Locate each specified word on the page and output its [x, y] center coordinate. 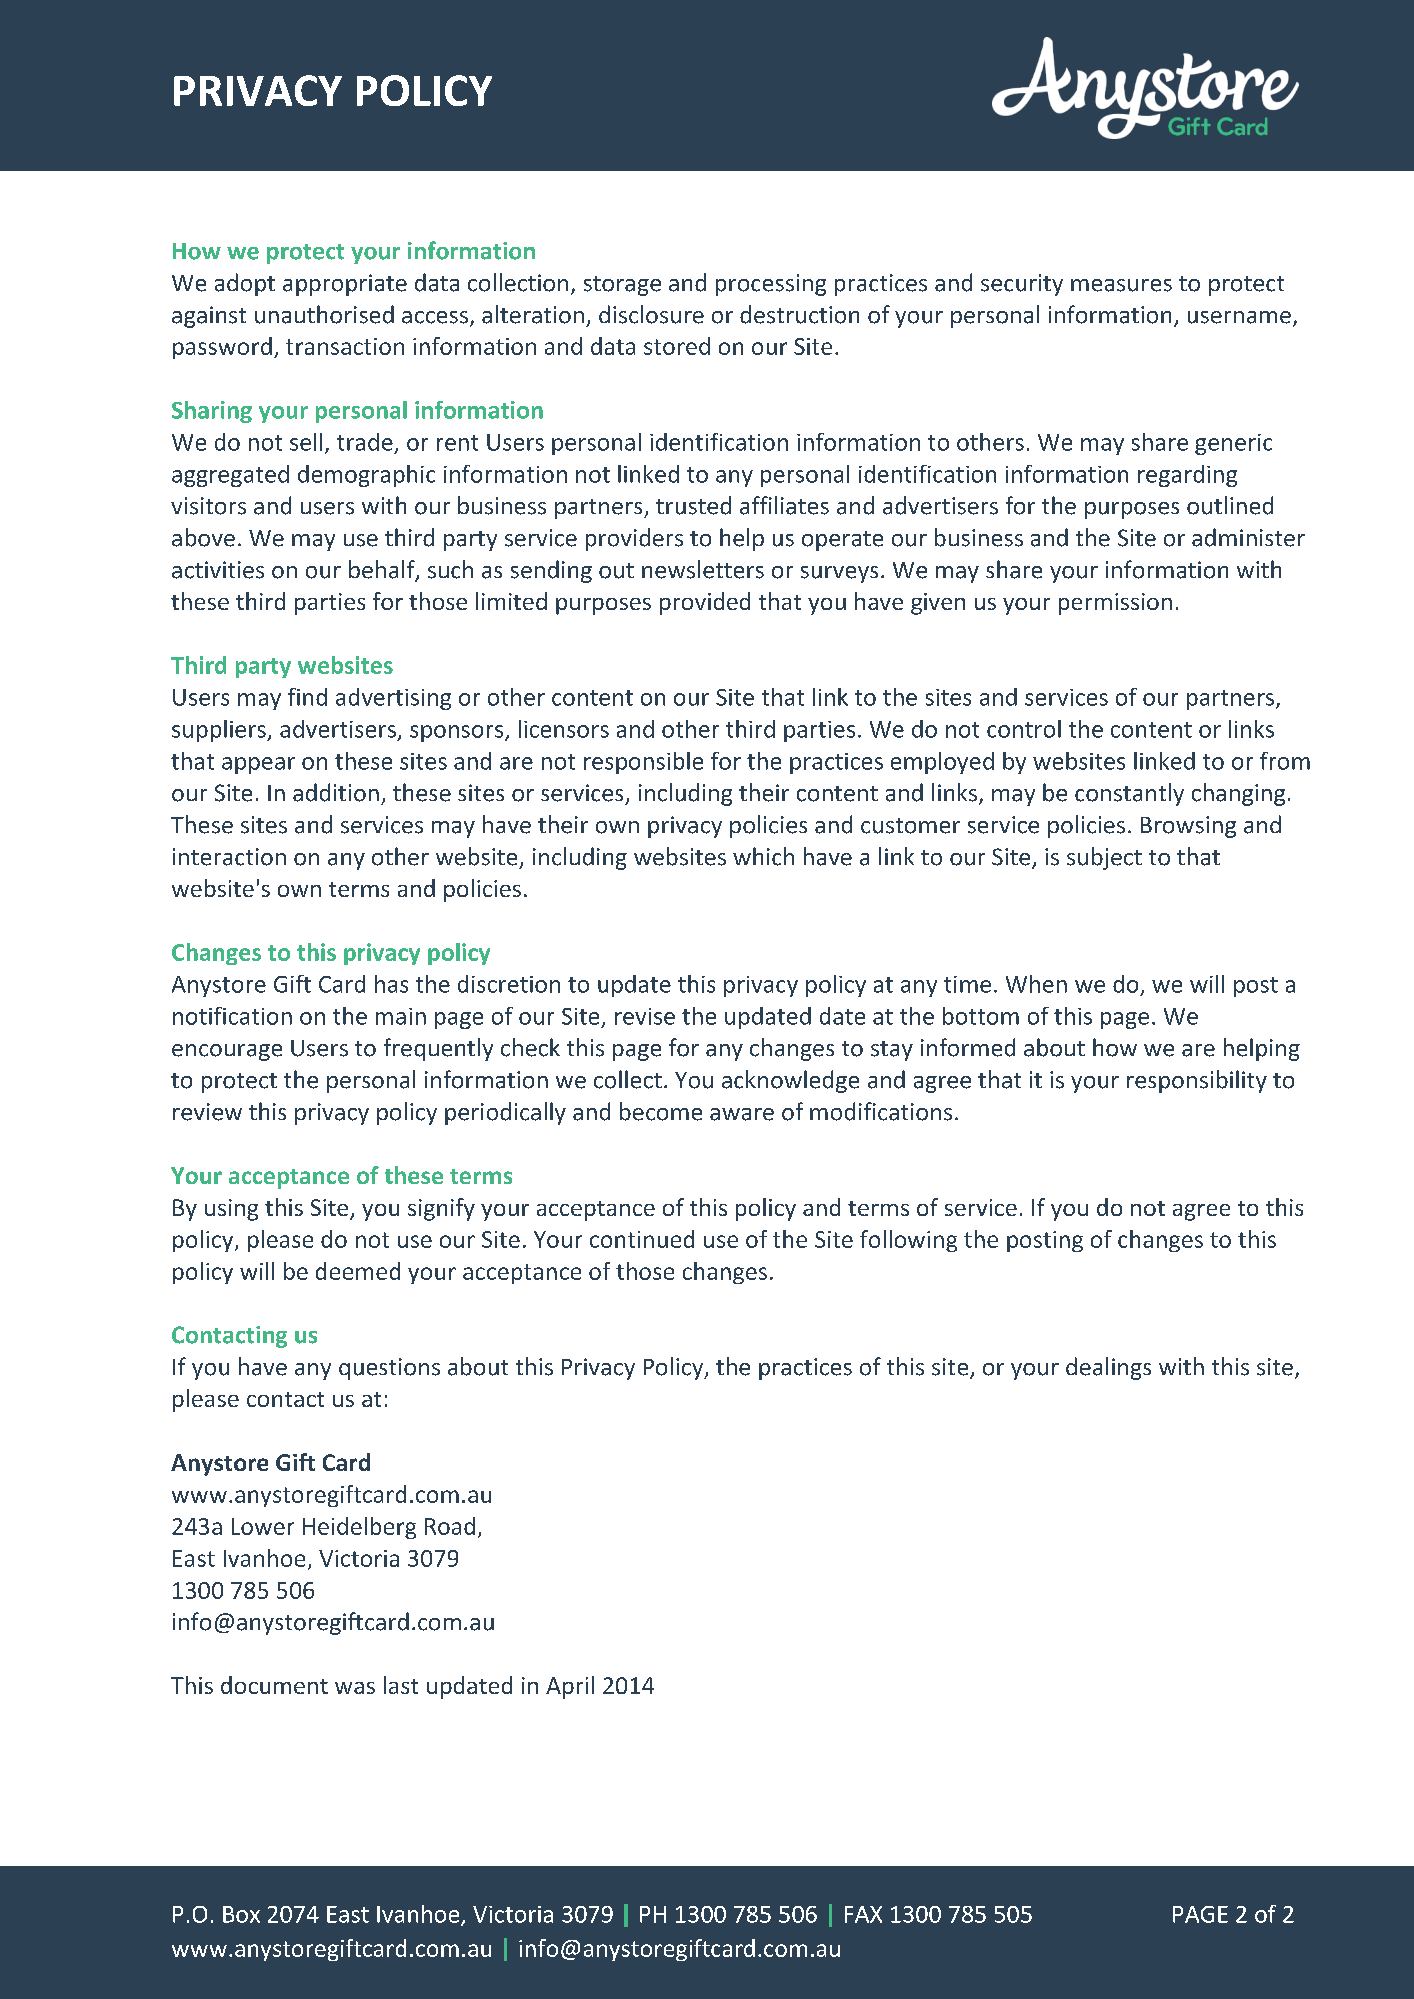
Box [241, 1914]
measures [1121, 285]
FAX [863, 1914]
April [570, 1687]
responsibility [1197, 1081]
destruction [799, 314]
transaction [345, 346]
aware [742, 1114]
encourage [227, 1052]
